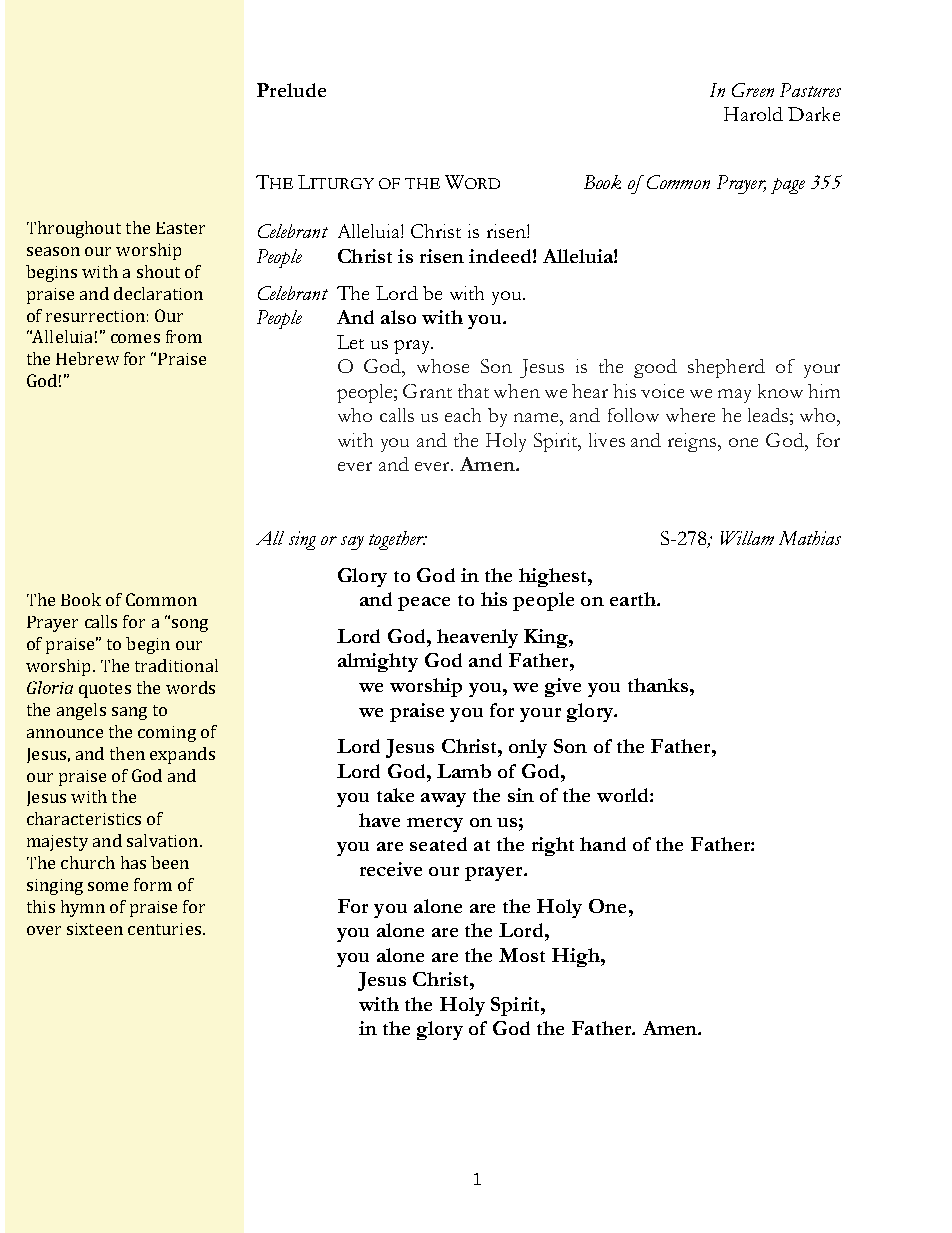  What do you see at coordinates (378, 662) in the image?
I see `almighty` at bounding box center [378, 662].
